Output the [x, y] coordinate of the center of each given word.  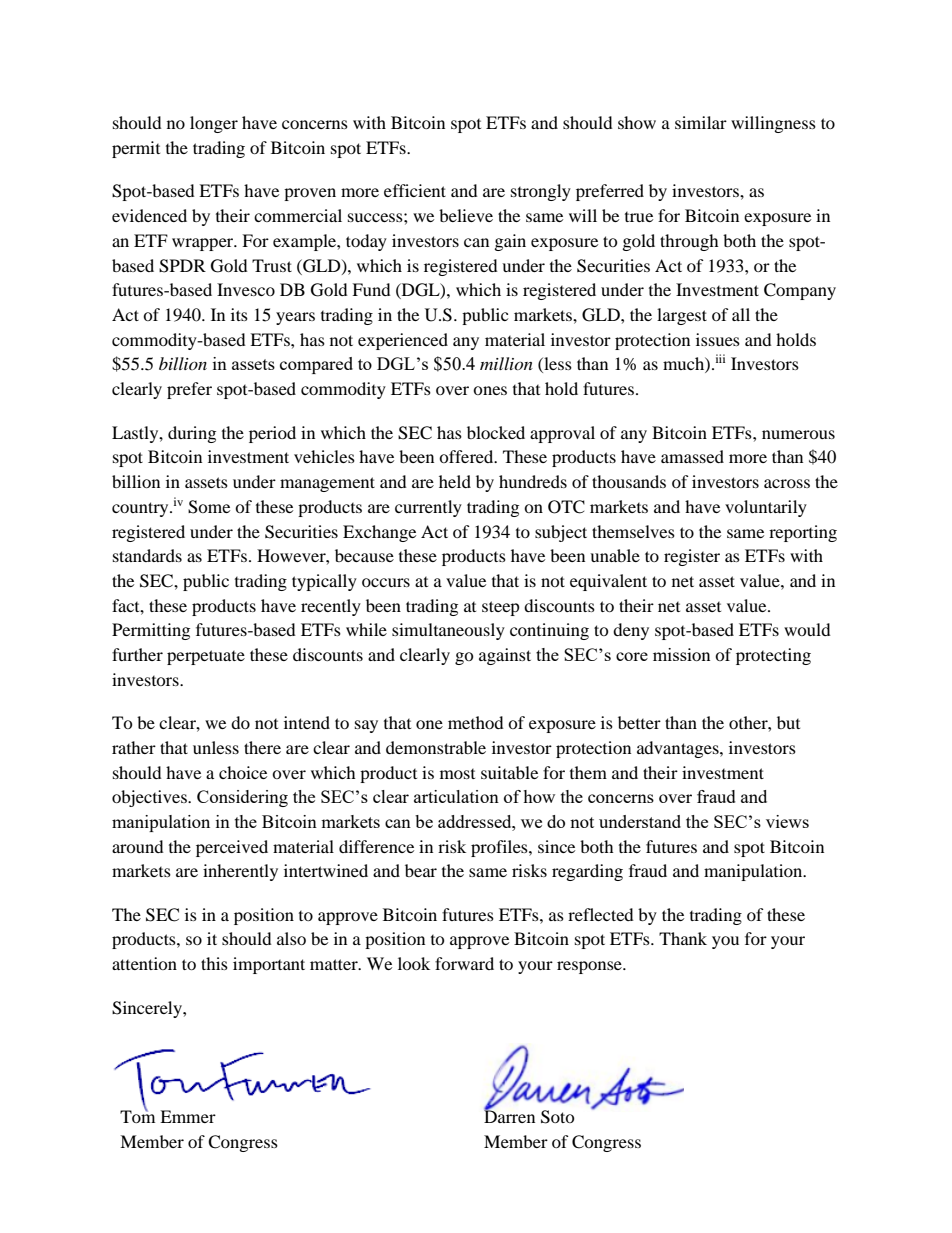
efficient [415, 190]
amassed [692, 456]
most [457, 774]
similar [701, 122]
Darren [509, 1115]
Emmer [188, 1116]
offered [467, 456]
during [192, 434]
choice [243, 772]
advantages [679, 749]
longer [214, 124]
